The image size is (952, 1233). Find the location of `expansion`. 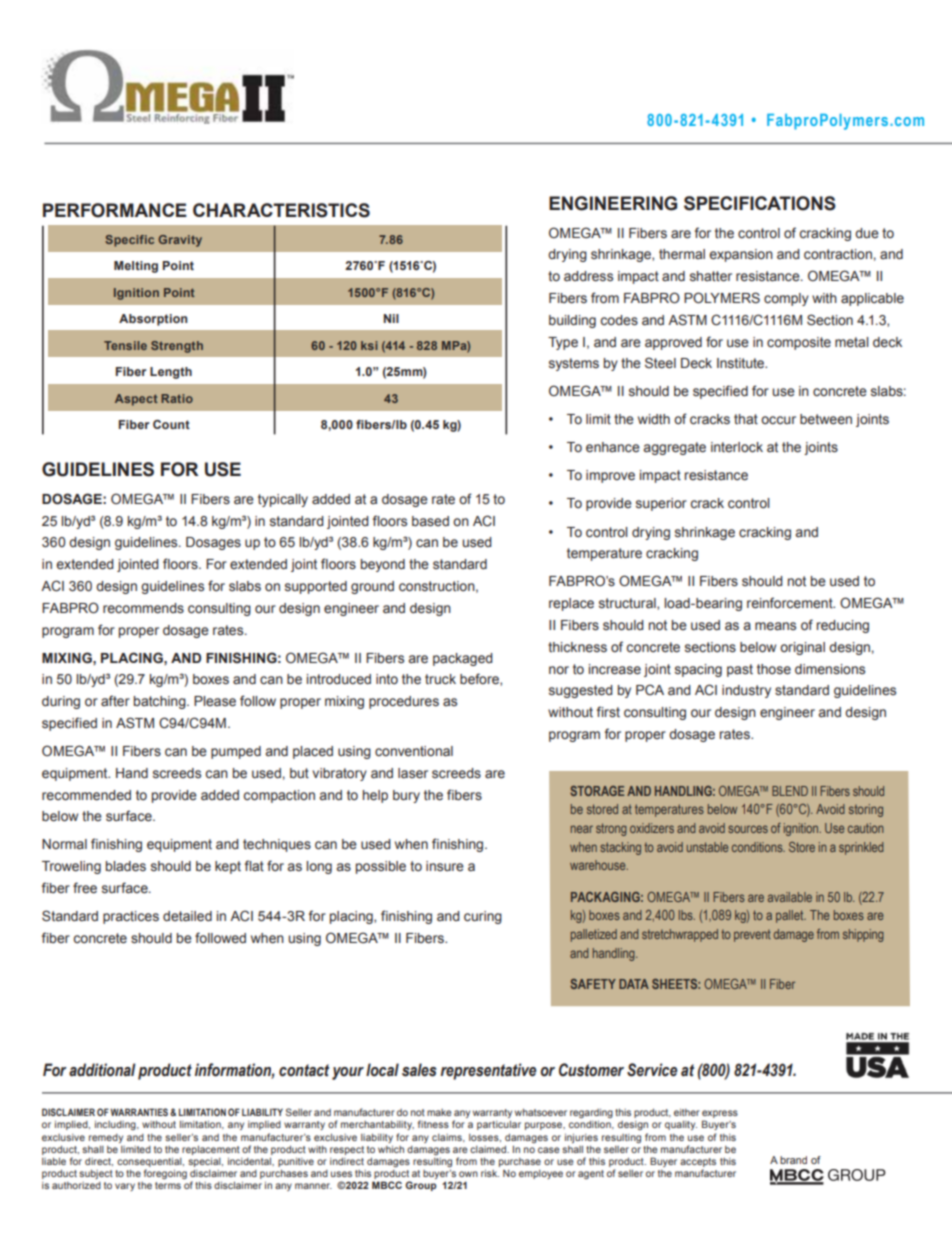

expansion is located at coordinates (741, 255).
